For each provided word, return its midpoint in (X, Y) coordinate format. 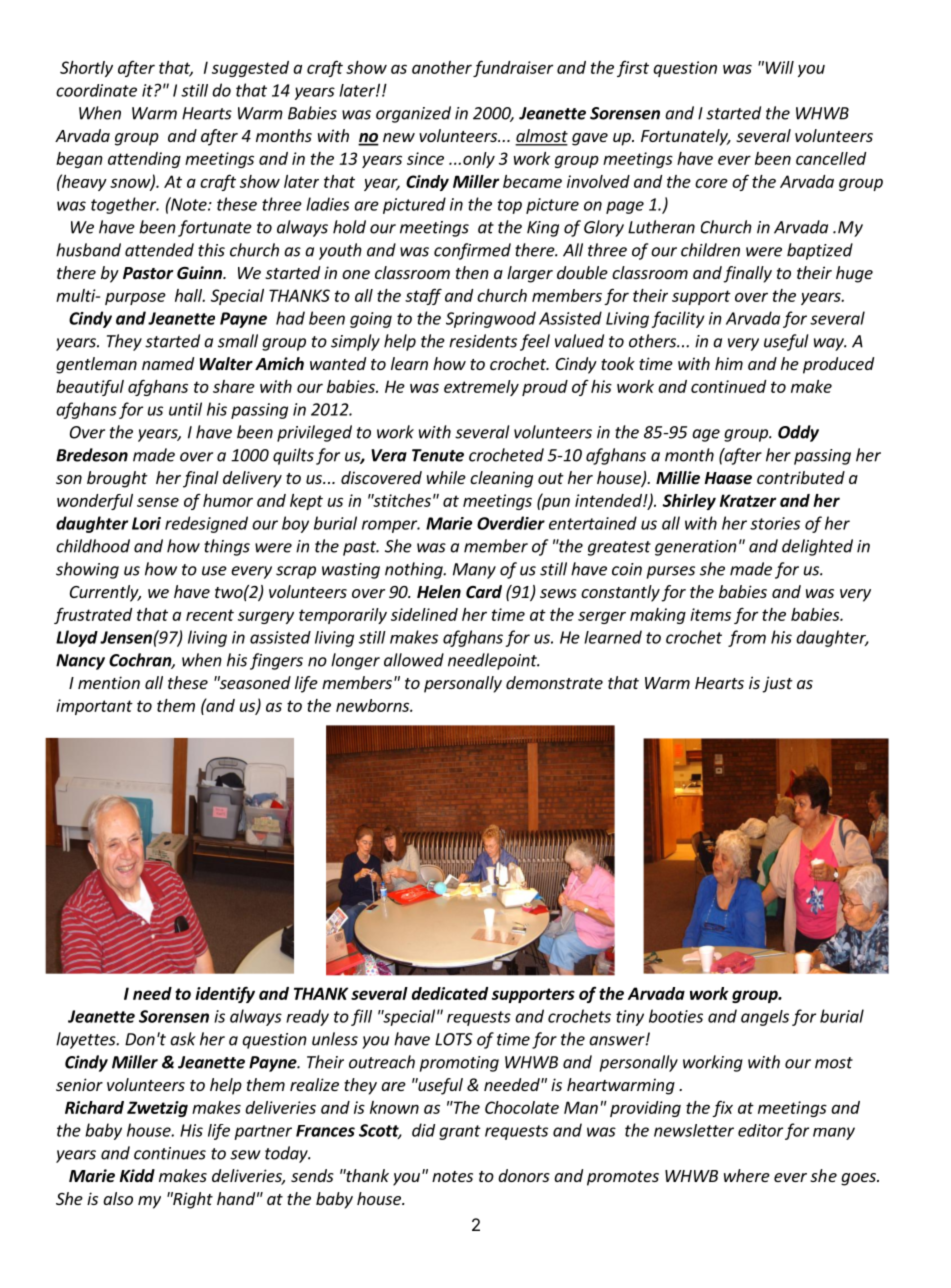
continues (170, 1153)
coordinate (96, 90)
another (442, 67)
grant (460, 1132)
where (747, 1175)
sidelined (424, 614)
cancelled (831, 158)
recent (210, 615)
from (747, 638)
